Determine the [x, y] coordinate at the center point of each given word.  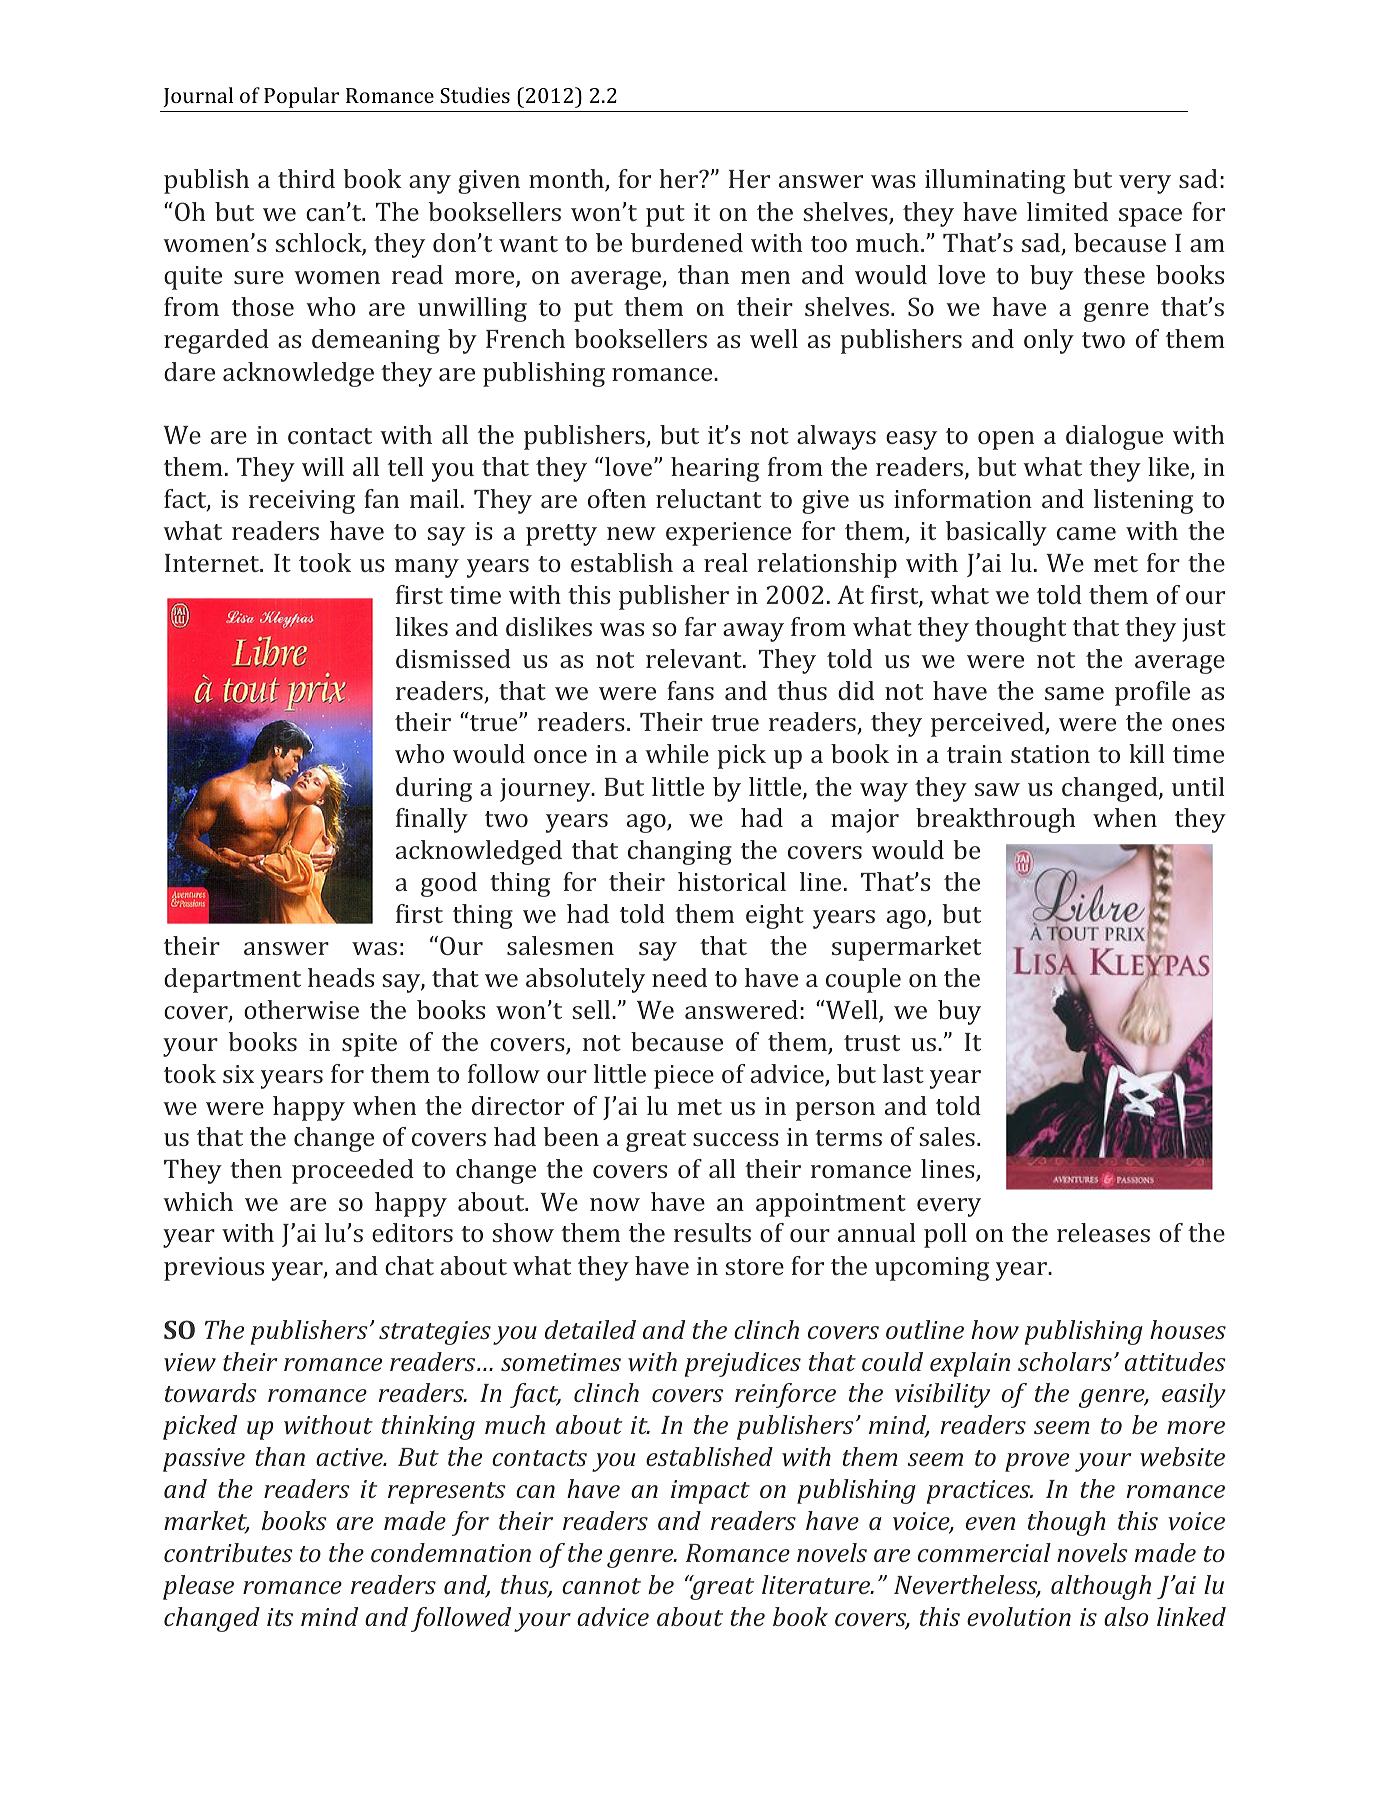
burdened [687, 242]
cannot [601, 1586]
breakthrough [995, 820]
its [280, 1617]
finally [432, 820]
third [306, 178]
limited [1067, 211]
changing [680, 852]
